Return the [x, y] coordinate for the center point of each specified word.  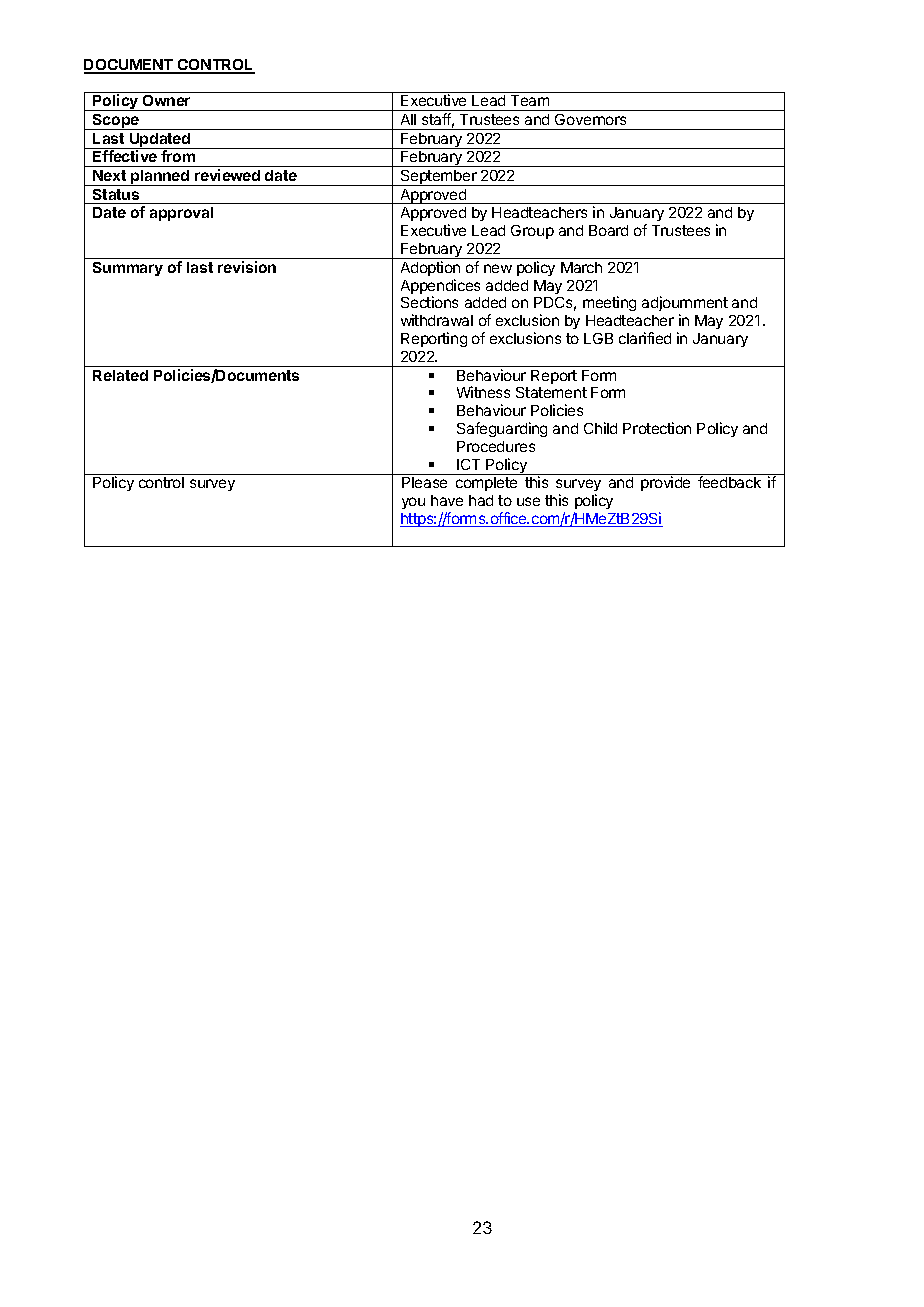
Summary [128, 269]
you [413, 503]
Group [532, 232]
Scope [116, 122]
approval [181, 214]
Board [608, 230]
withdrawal [437, 320]
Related [120, 375]
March [581, 267]
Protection [657, 428]
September [438, 178]
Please [424, 482]
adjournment [685, 303]
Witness [483, 392]
